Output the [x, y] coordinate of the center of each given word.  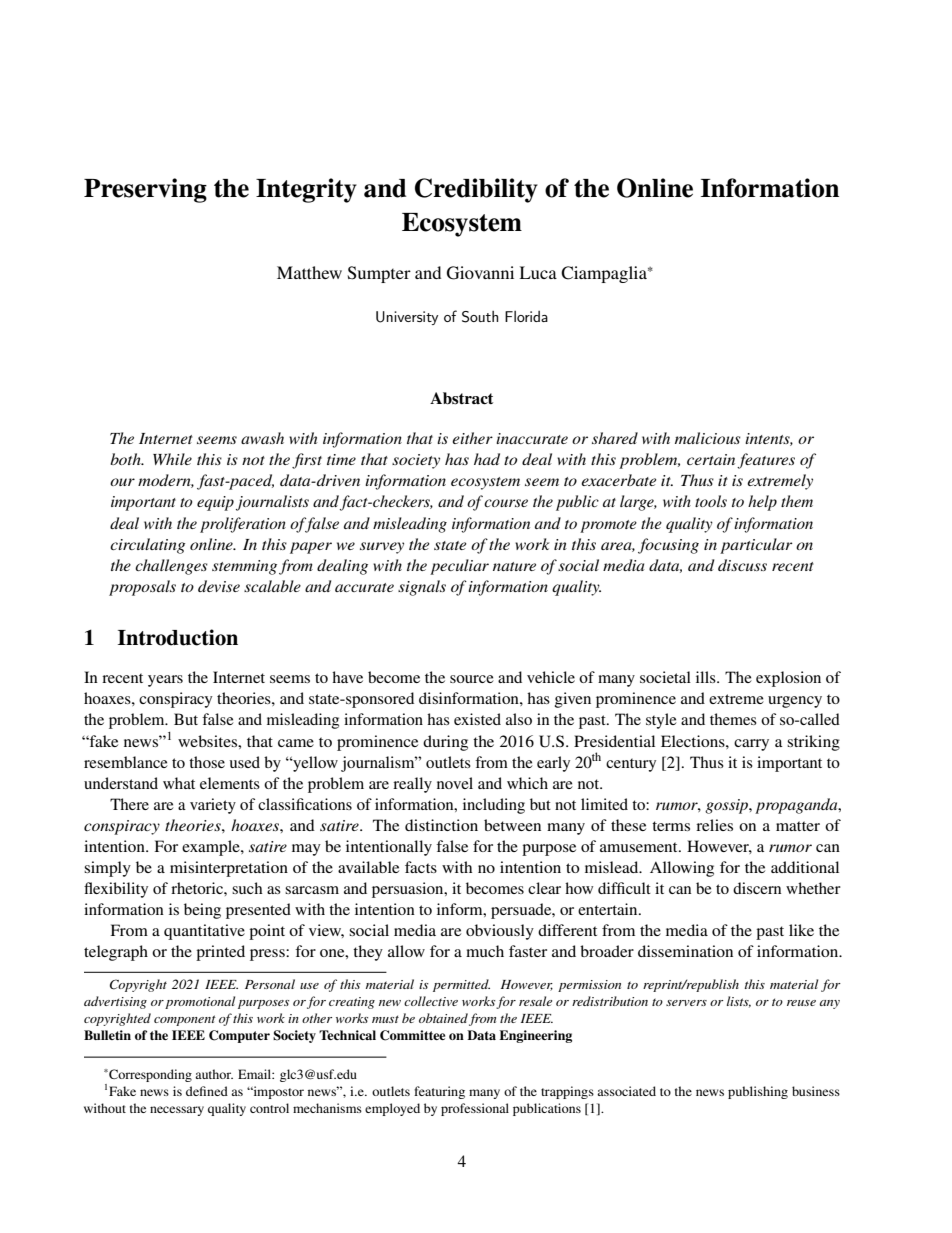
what [179, 783]
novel [455, 783]
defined [207, 1091]
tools [711, 501]
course [506, 503]
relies [714, 825]
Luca [538, 272]
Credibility [476, 190]
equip [215, 503]
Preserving [145, 190]
